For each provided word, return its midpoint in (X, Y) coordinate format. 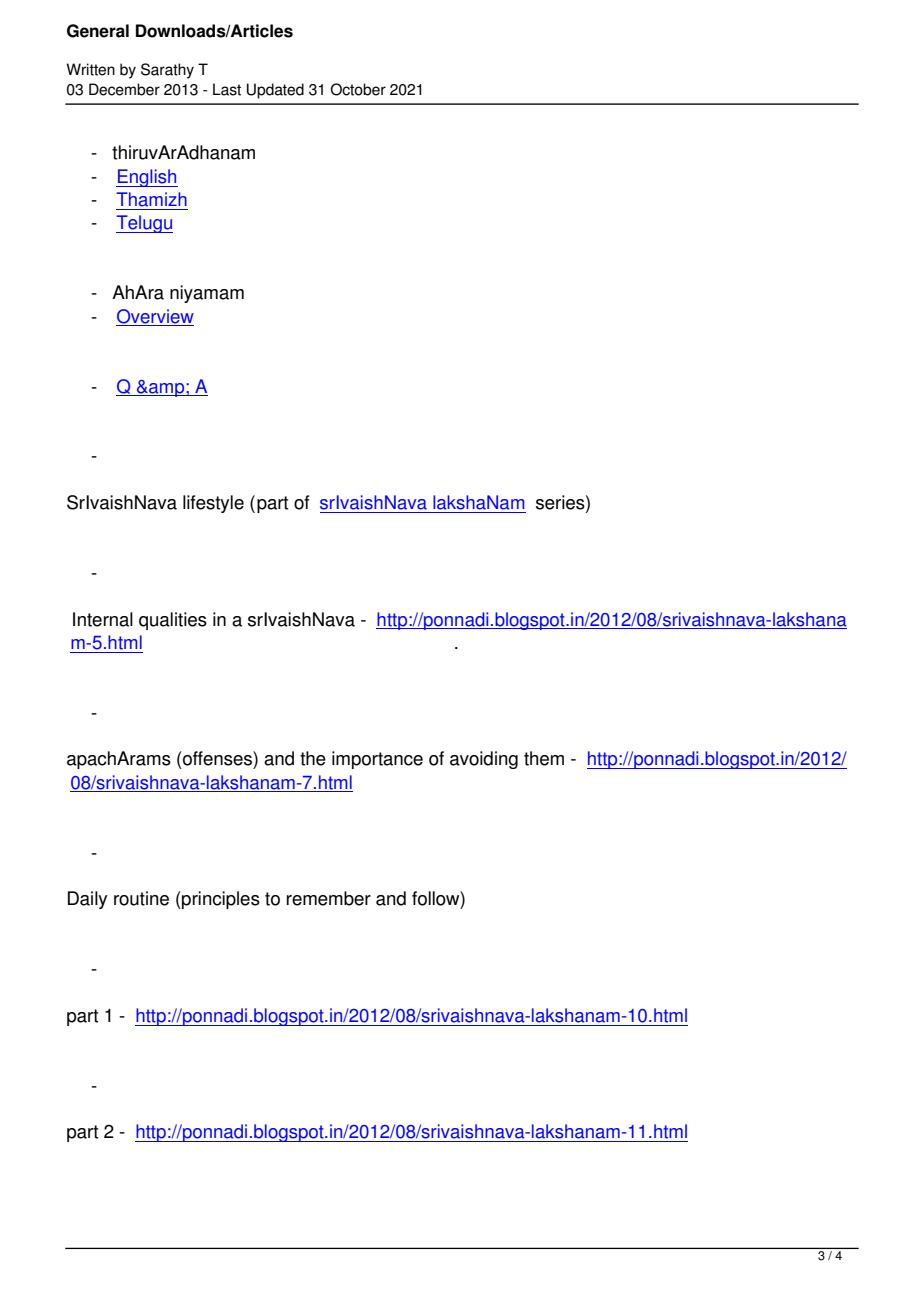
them (544, 758)
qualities (173, 621)
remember (329, 898)
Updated (275, 91)
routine (141, 898)
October (358, 89)
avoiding (484, 760)
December (124, 89)
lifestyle (213, 504)
